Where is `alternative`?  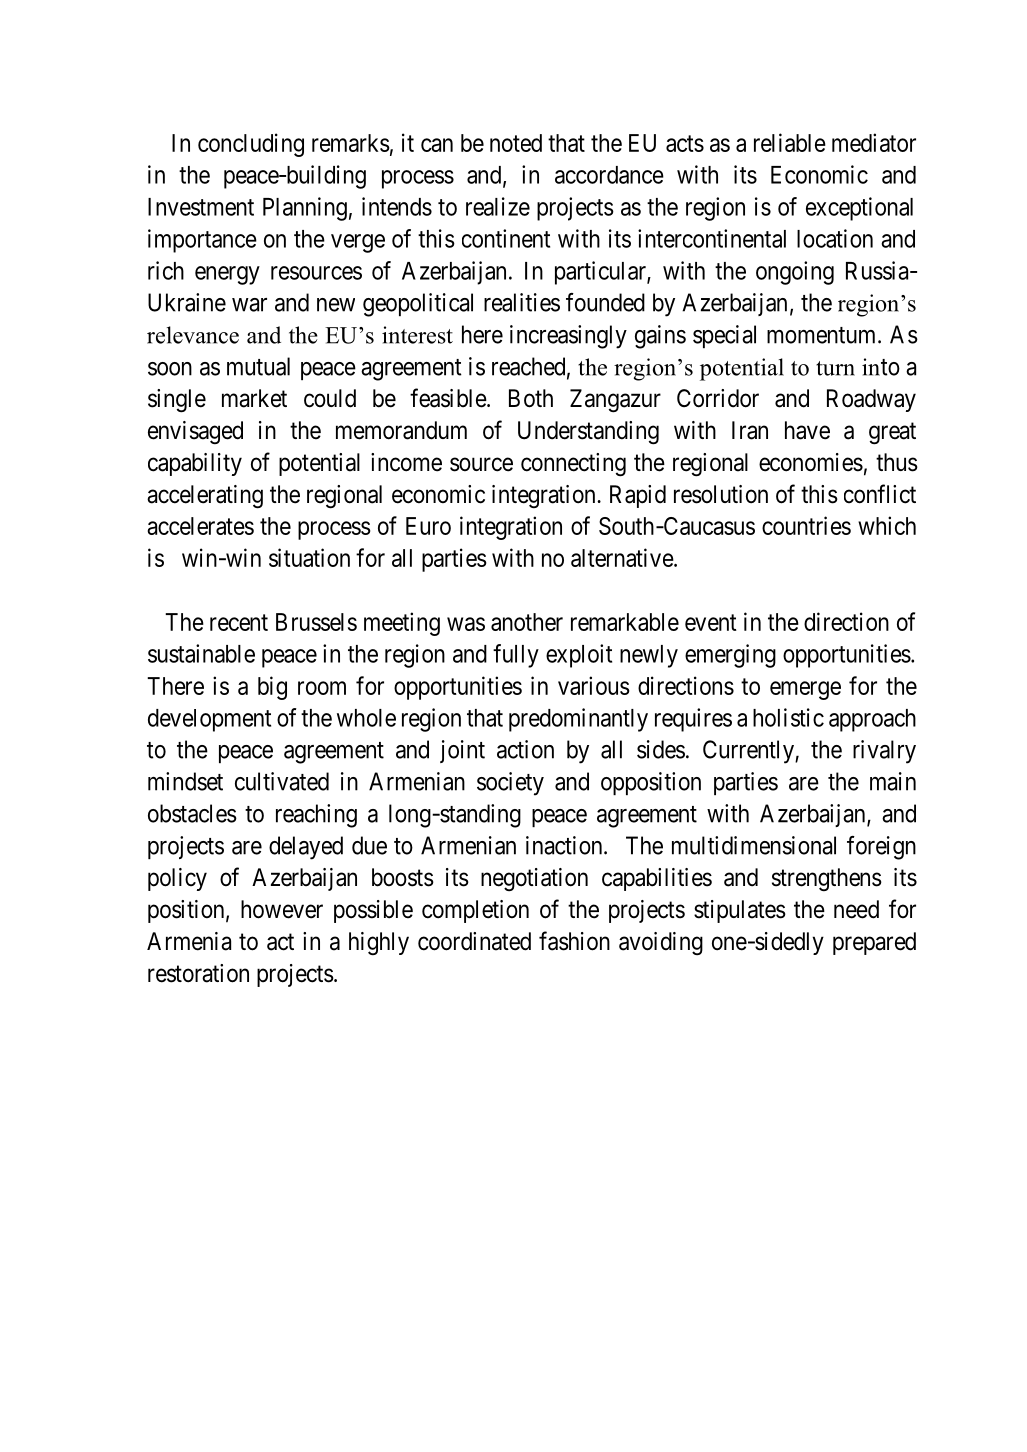 alternative is located at coordinates (622, 557).
